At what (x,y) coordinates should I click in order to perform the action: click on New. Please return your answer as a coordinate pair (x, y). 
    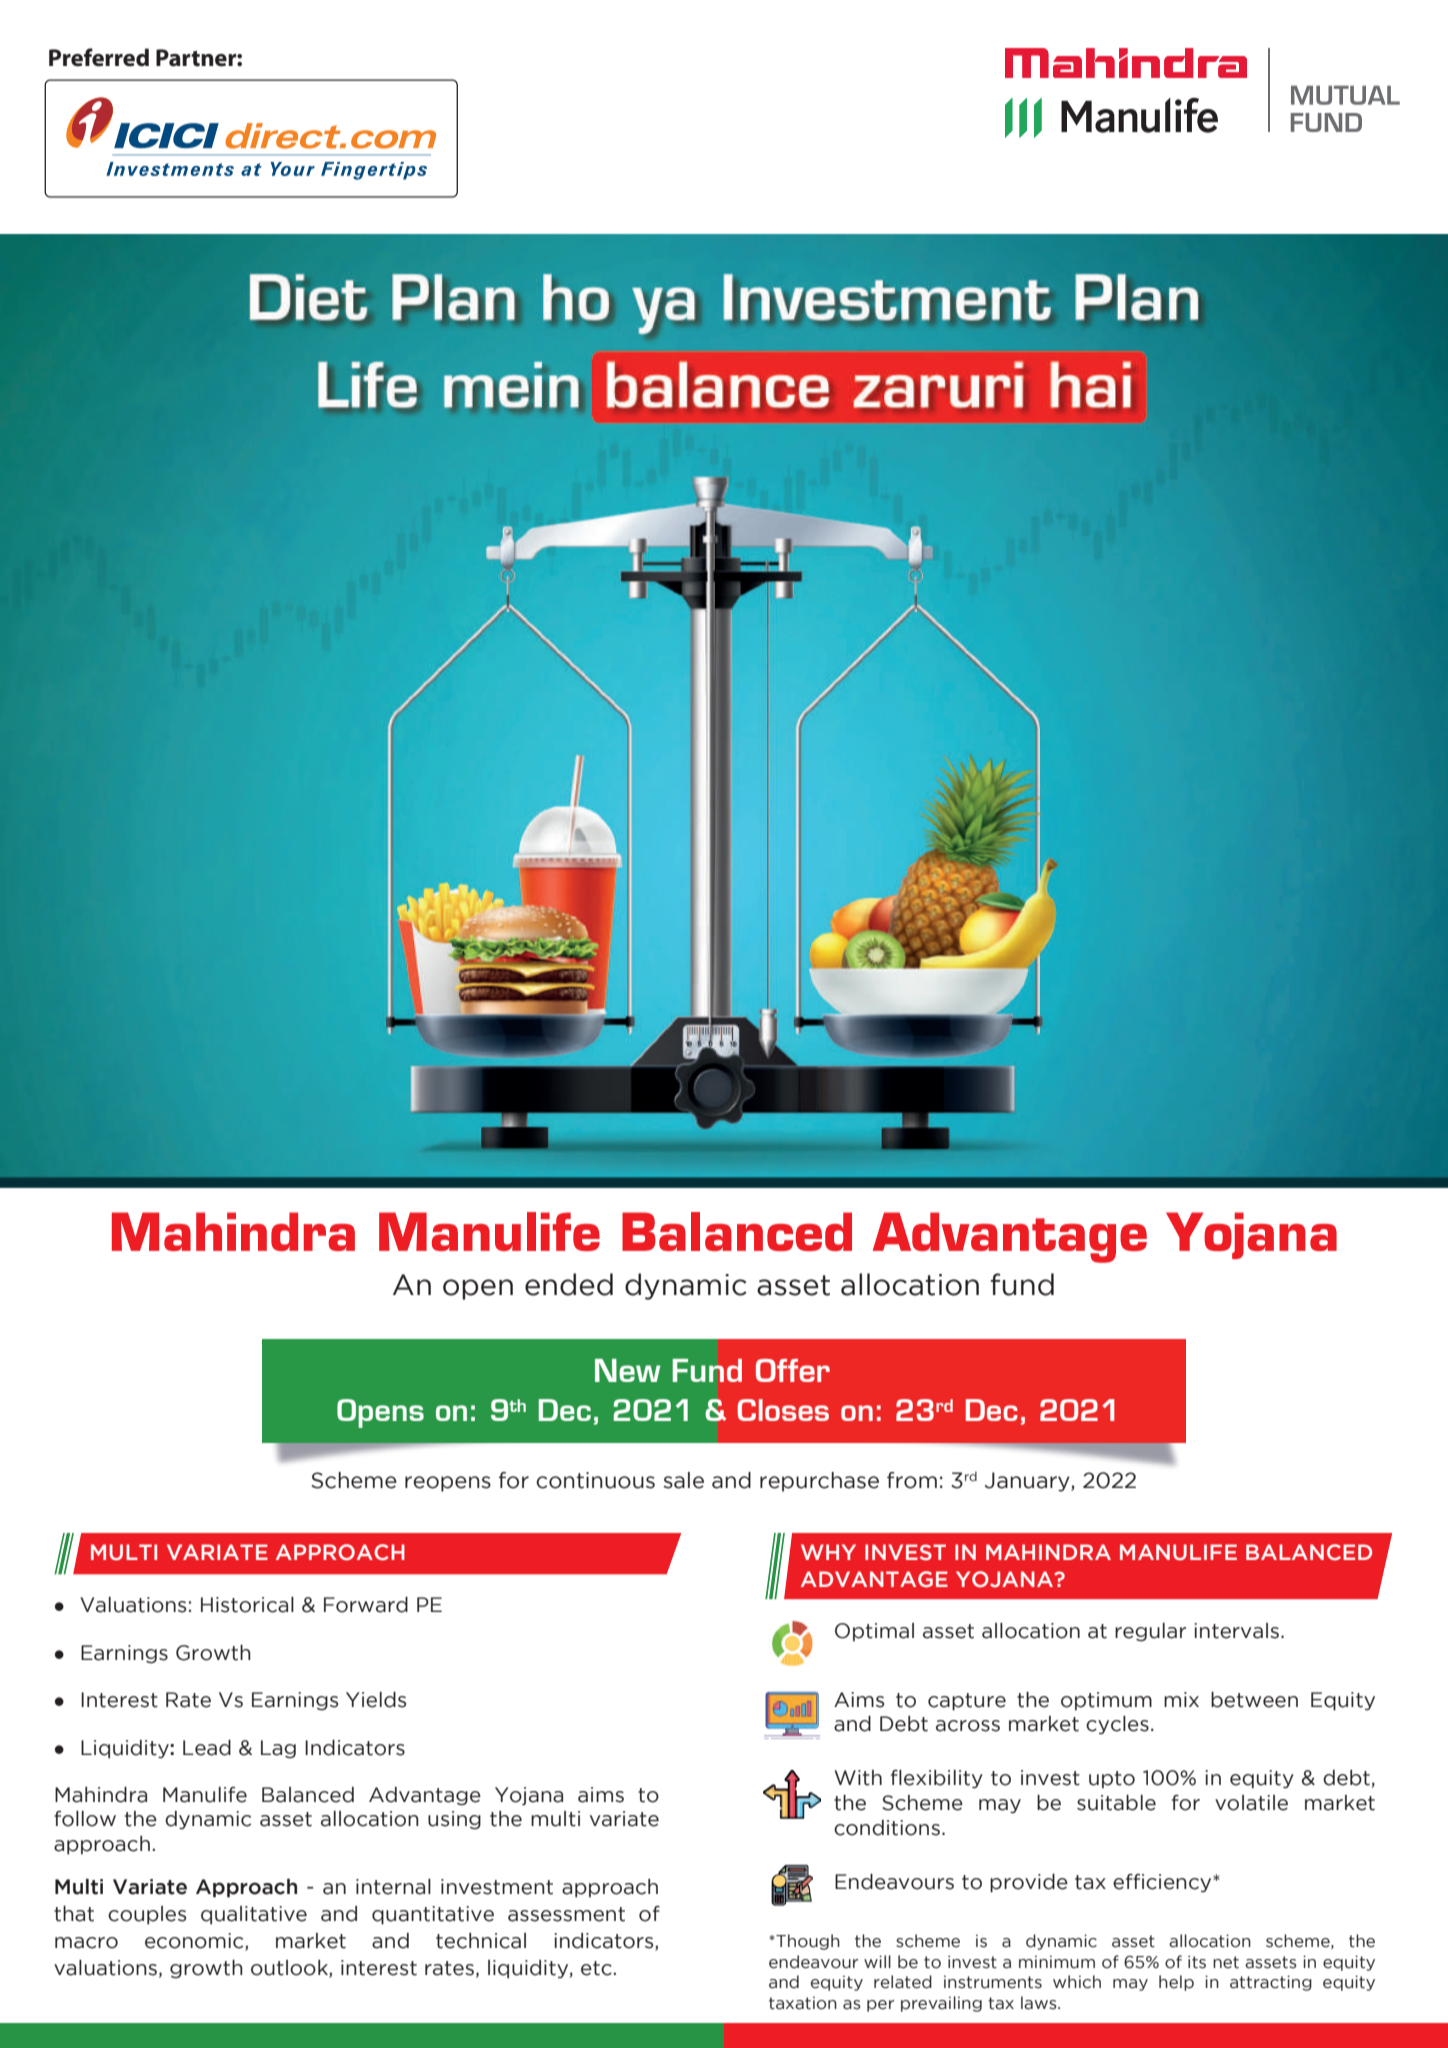
    Looking at the image, I should click on (627, 1370).
